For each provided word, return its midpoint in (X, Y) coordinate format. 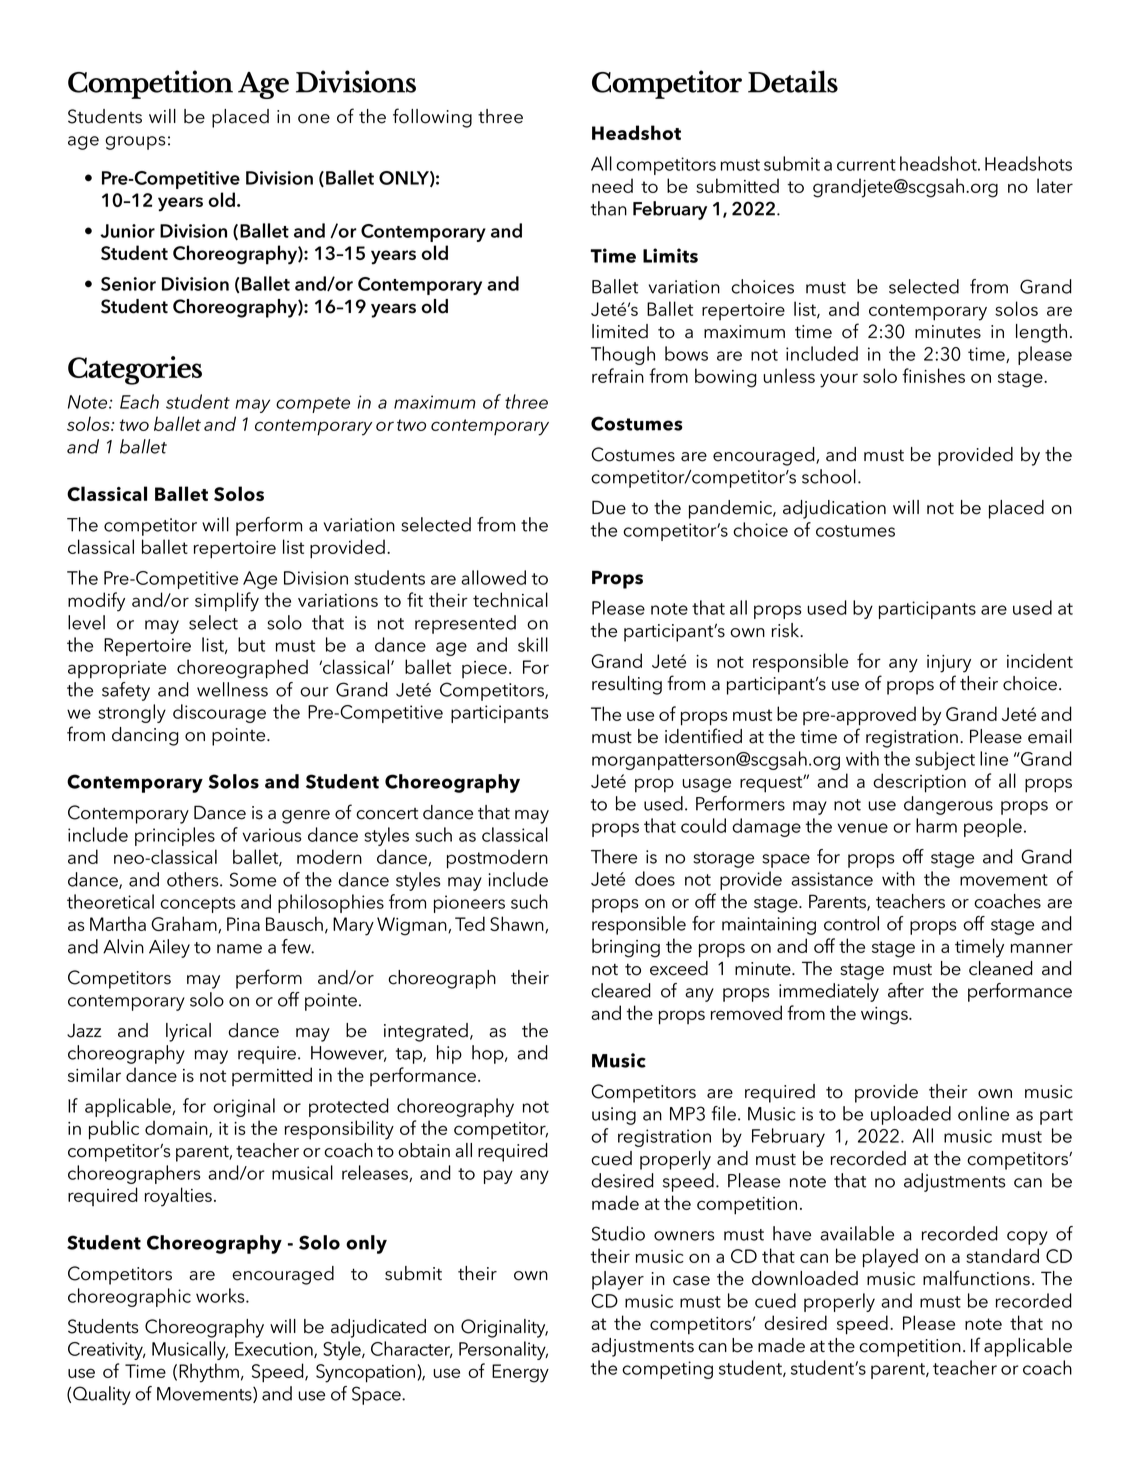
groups (135, 143)
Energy (520, 1373)
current (866, 165)
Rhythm (209, 1373)
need (612, 185)
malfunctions (976, 1278)
